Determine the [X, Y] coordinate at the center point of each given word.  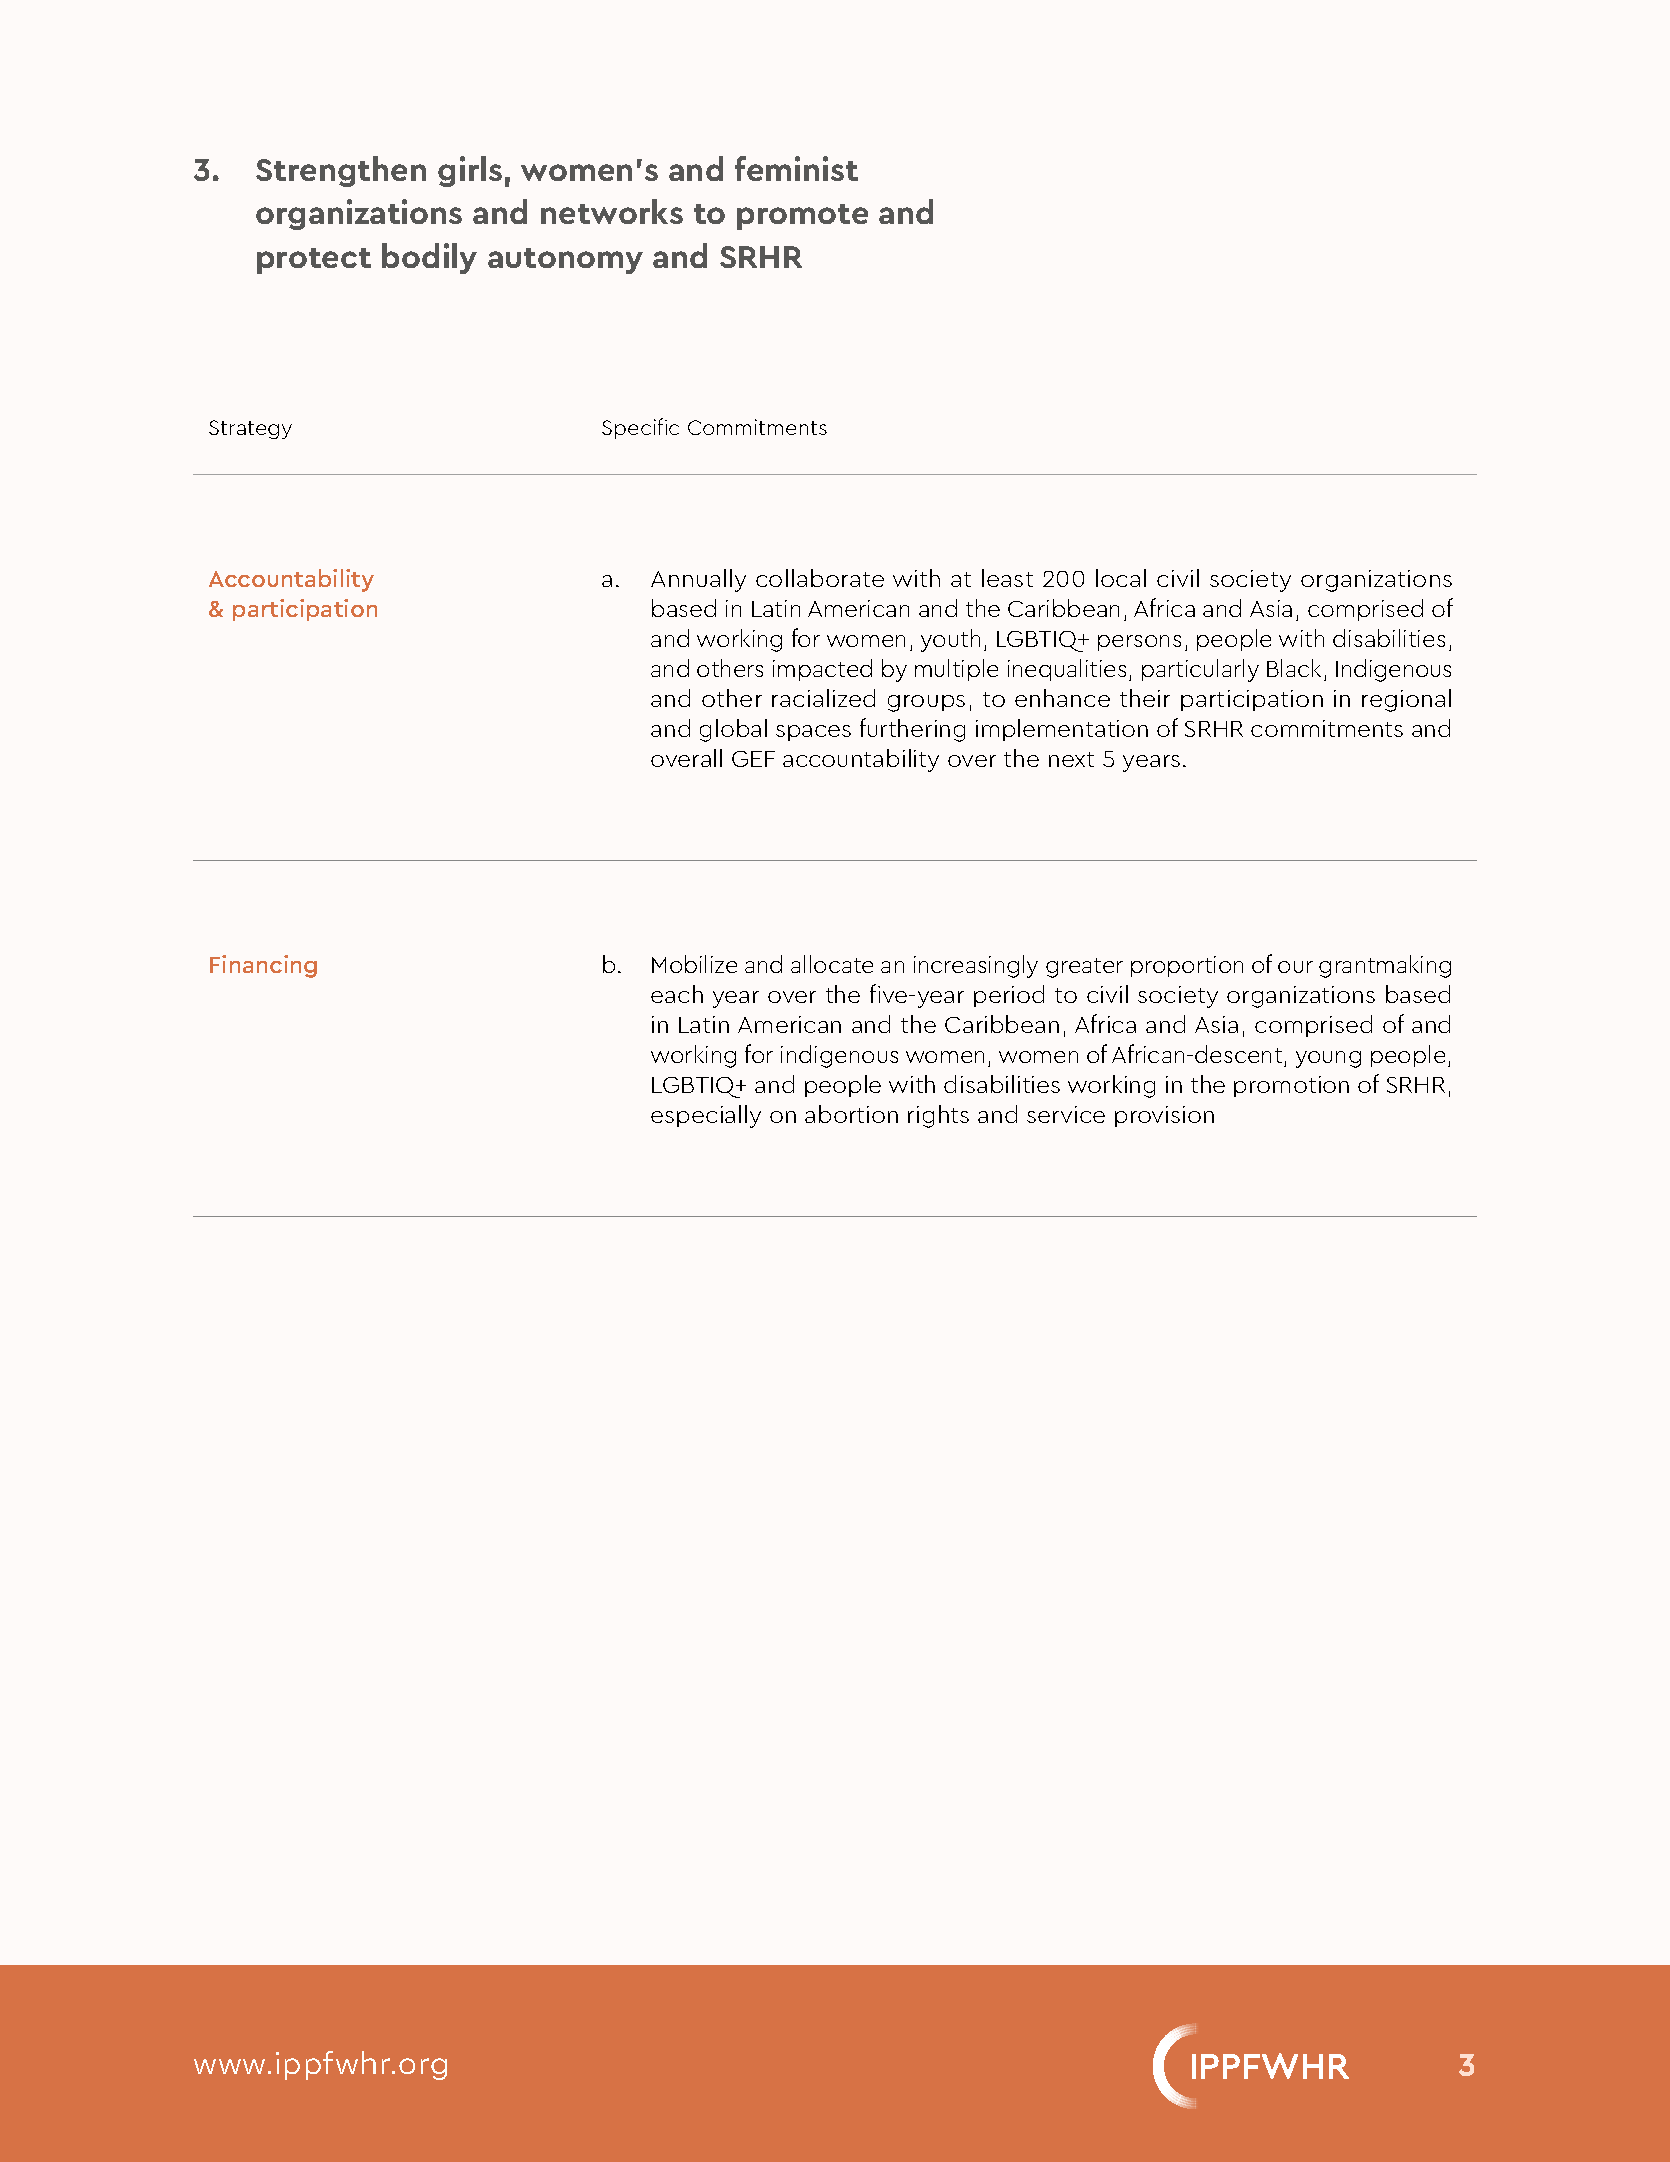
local [1121, 578]
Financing [263, 966]
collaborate [820, 578]
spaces [813, 733]
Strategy [250, 429]
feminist [796, 168]
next [1071, 759]
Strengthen [341, 171]
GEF [753, 759]
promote [802, 217]
